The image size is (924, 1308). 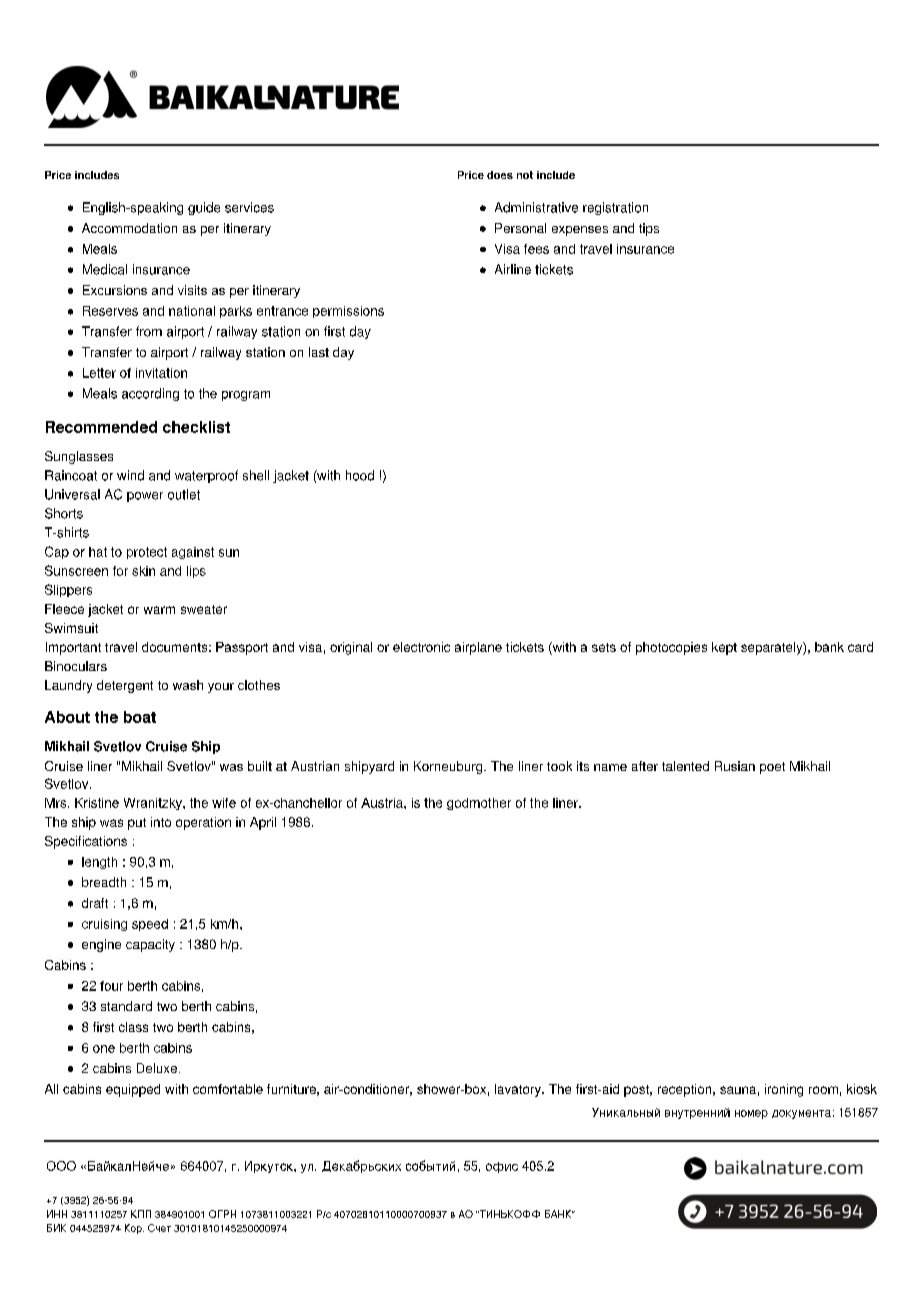 I want to click on tips, so click(x=649, y=229).
